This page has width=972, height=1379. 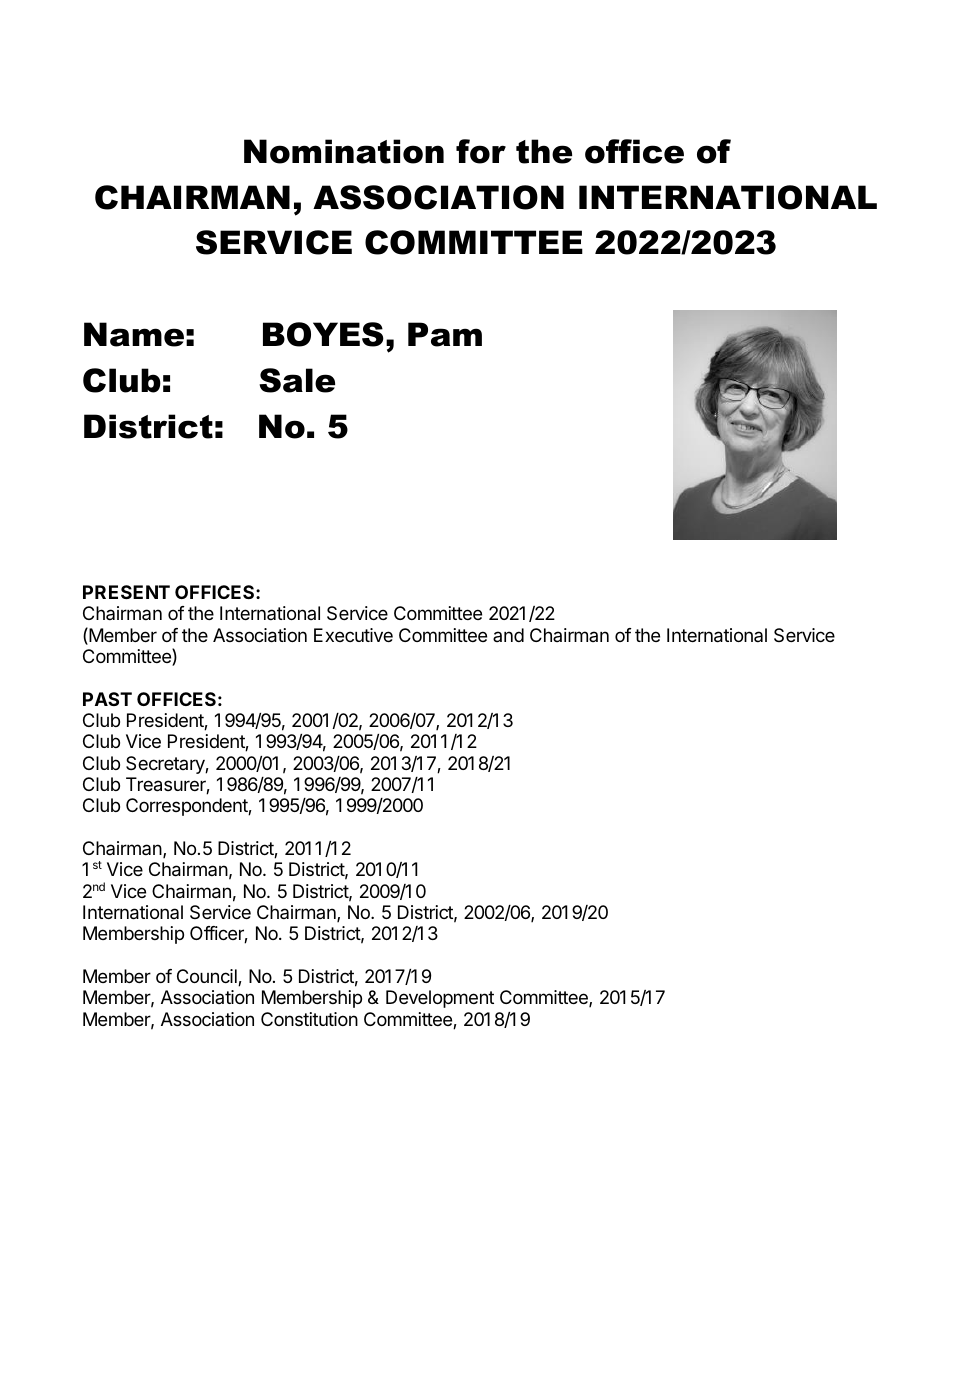 What do you see at coordinates (445, 334) in the page?
I see `Pam` at bounding box center [445, 334].
